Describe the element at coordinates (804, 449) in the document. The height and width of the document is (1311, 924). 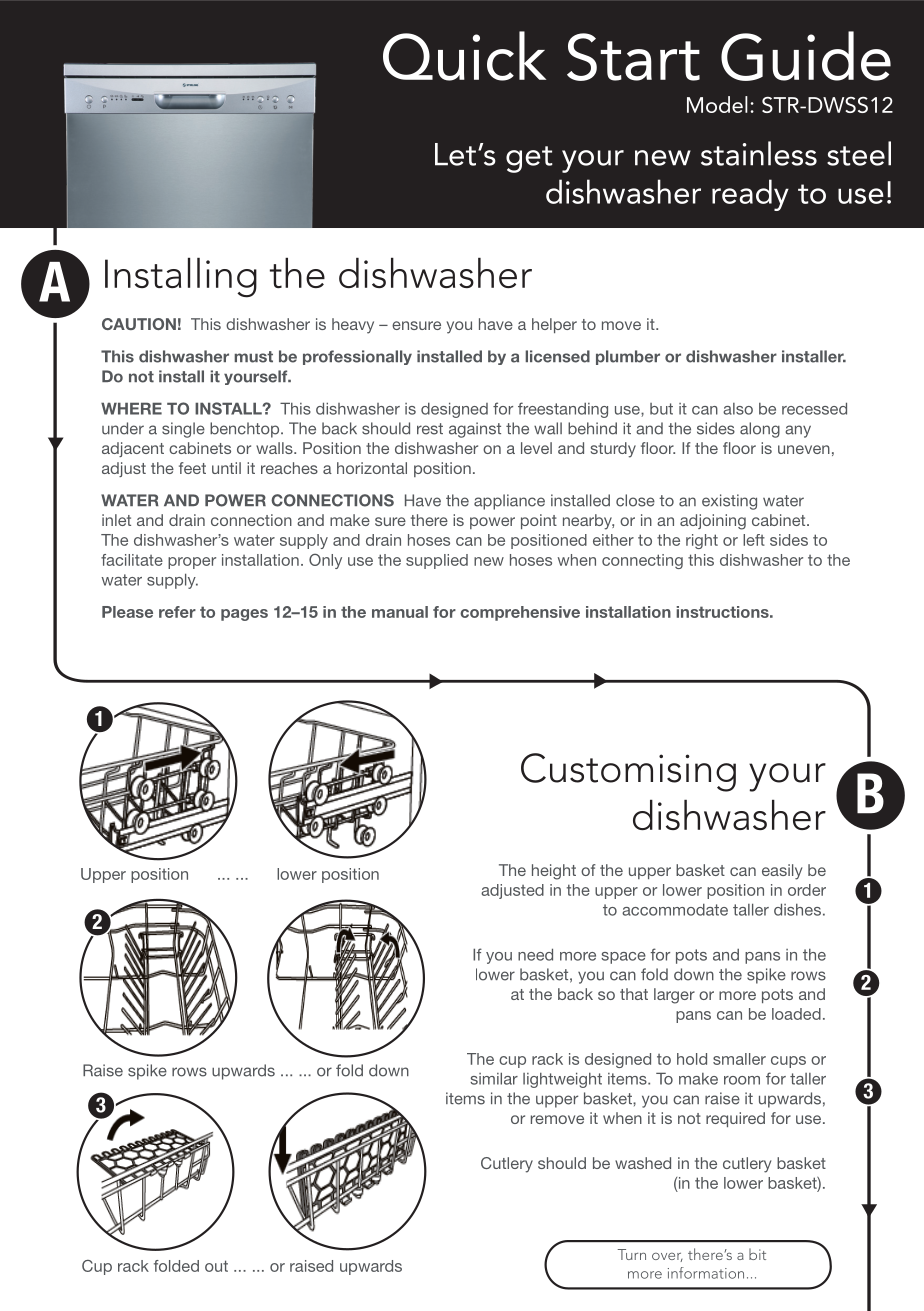
I see `uneven` at that location.
